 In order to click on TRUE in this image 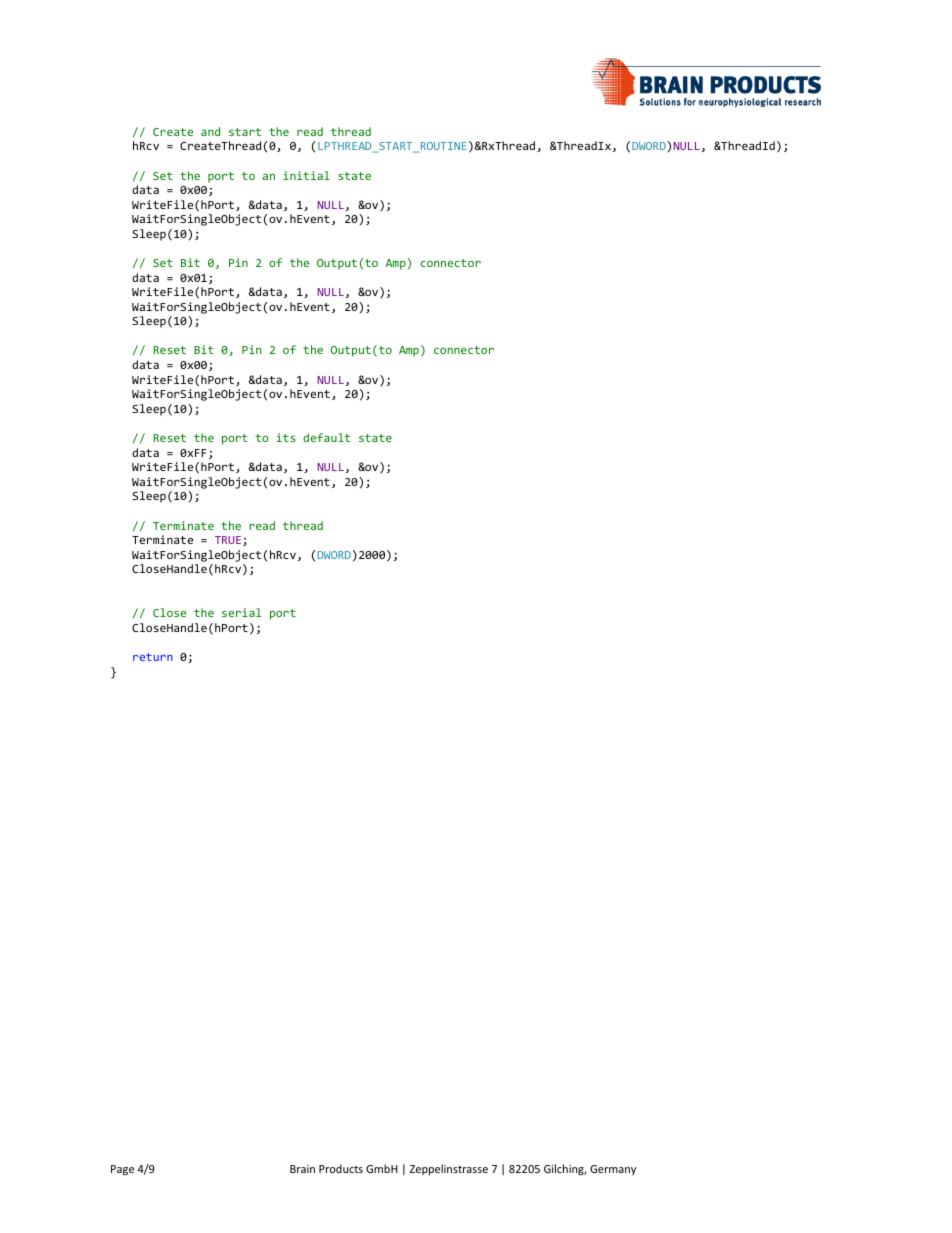, I will do `click(228, 540)`.
